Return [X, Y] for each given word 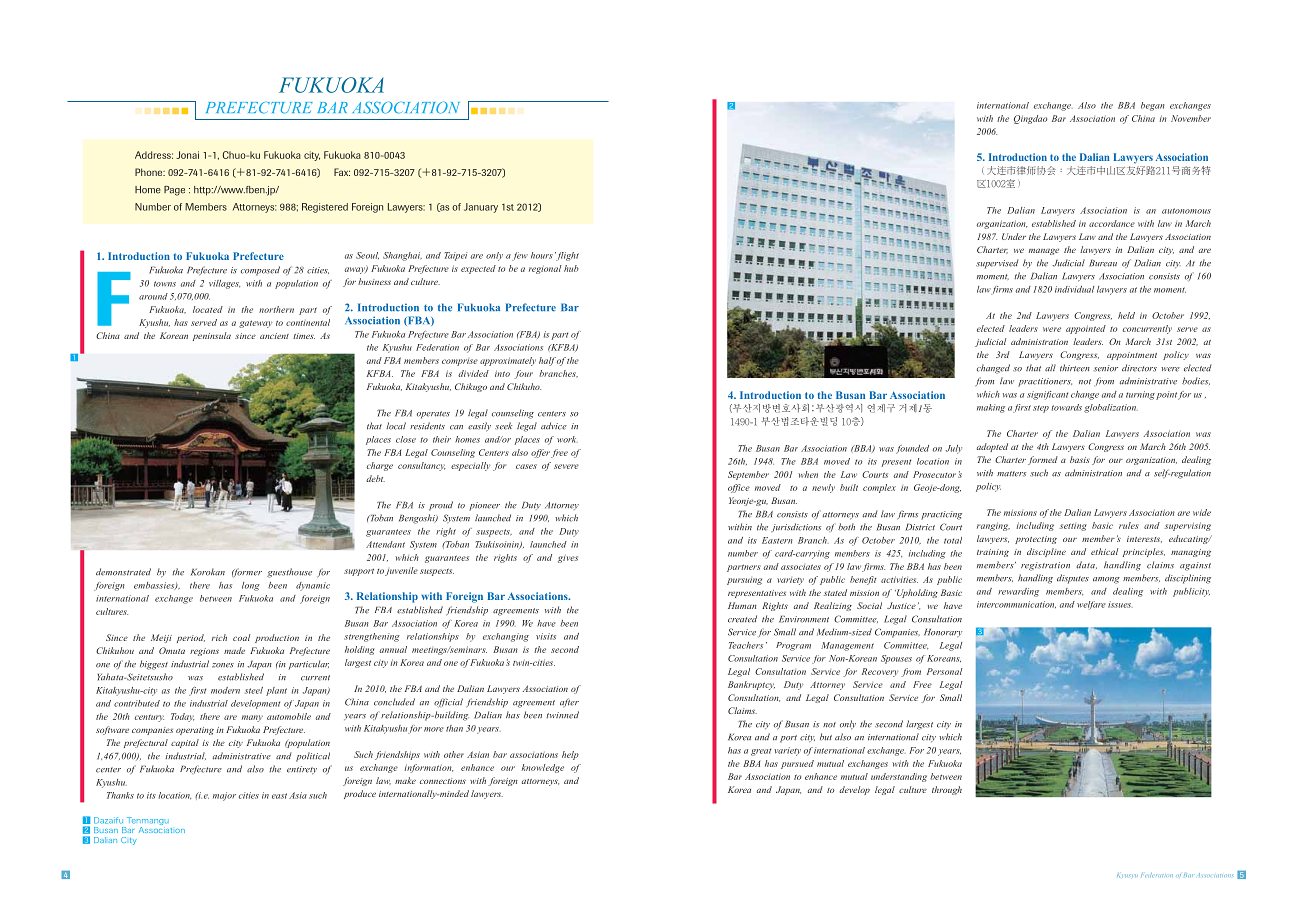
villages [224, 284]
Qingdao [1030, 119]
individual [1074, 289]
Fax [342, 172]
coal [241, 637]
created [742, 619]
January [481, 208]
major [224, 796]
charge [380, 466]
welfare [1091, 605]
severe [566, 466]
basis [1080, 459]
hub [571, 268]
